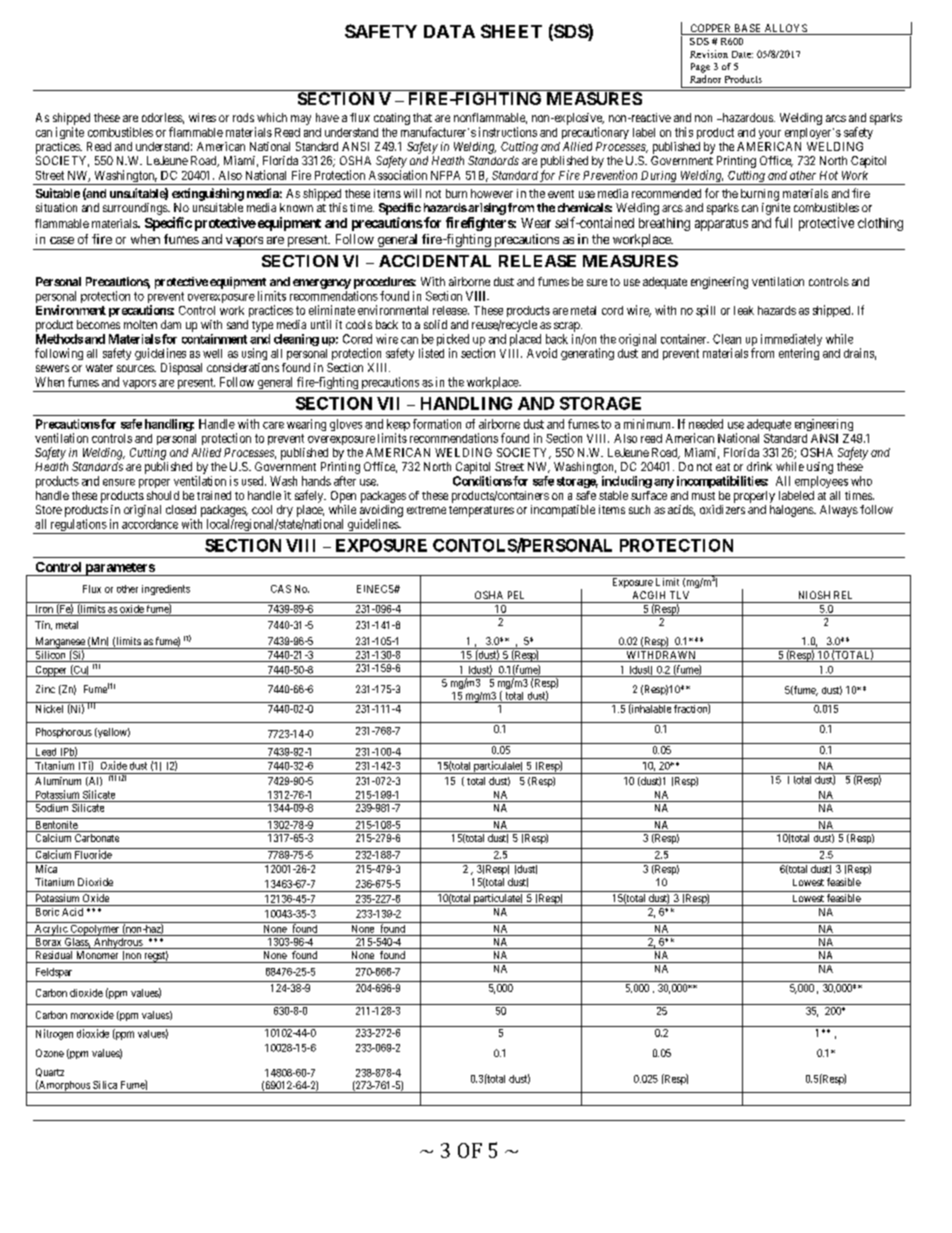 The width and height of the document is (952, 1233). I want to click on ALLOYS, so click(786, 29).
